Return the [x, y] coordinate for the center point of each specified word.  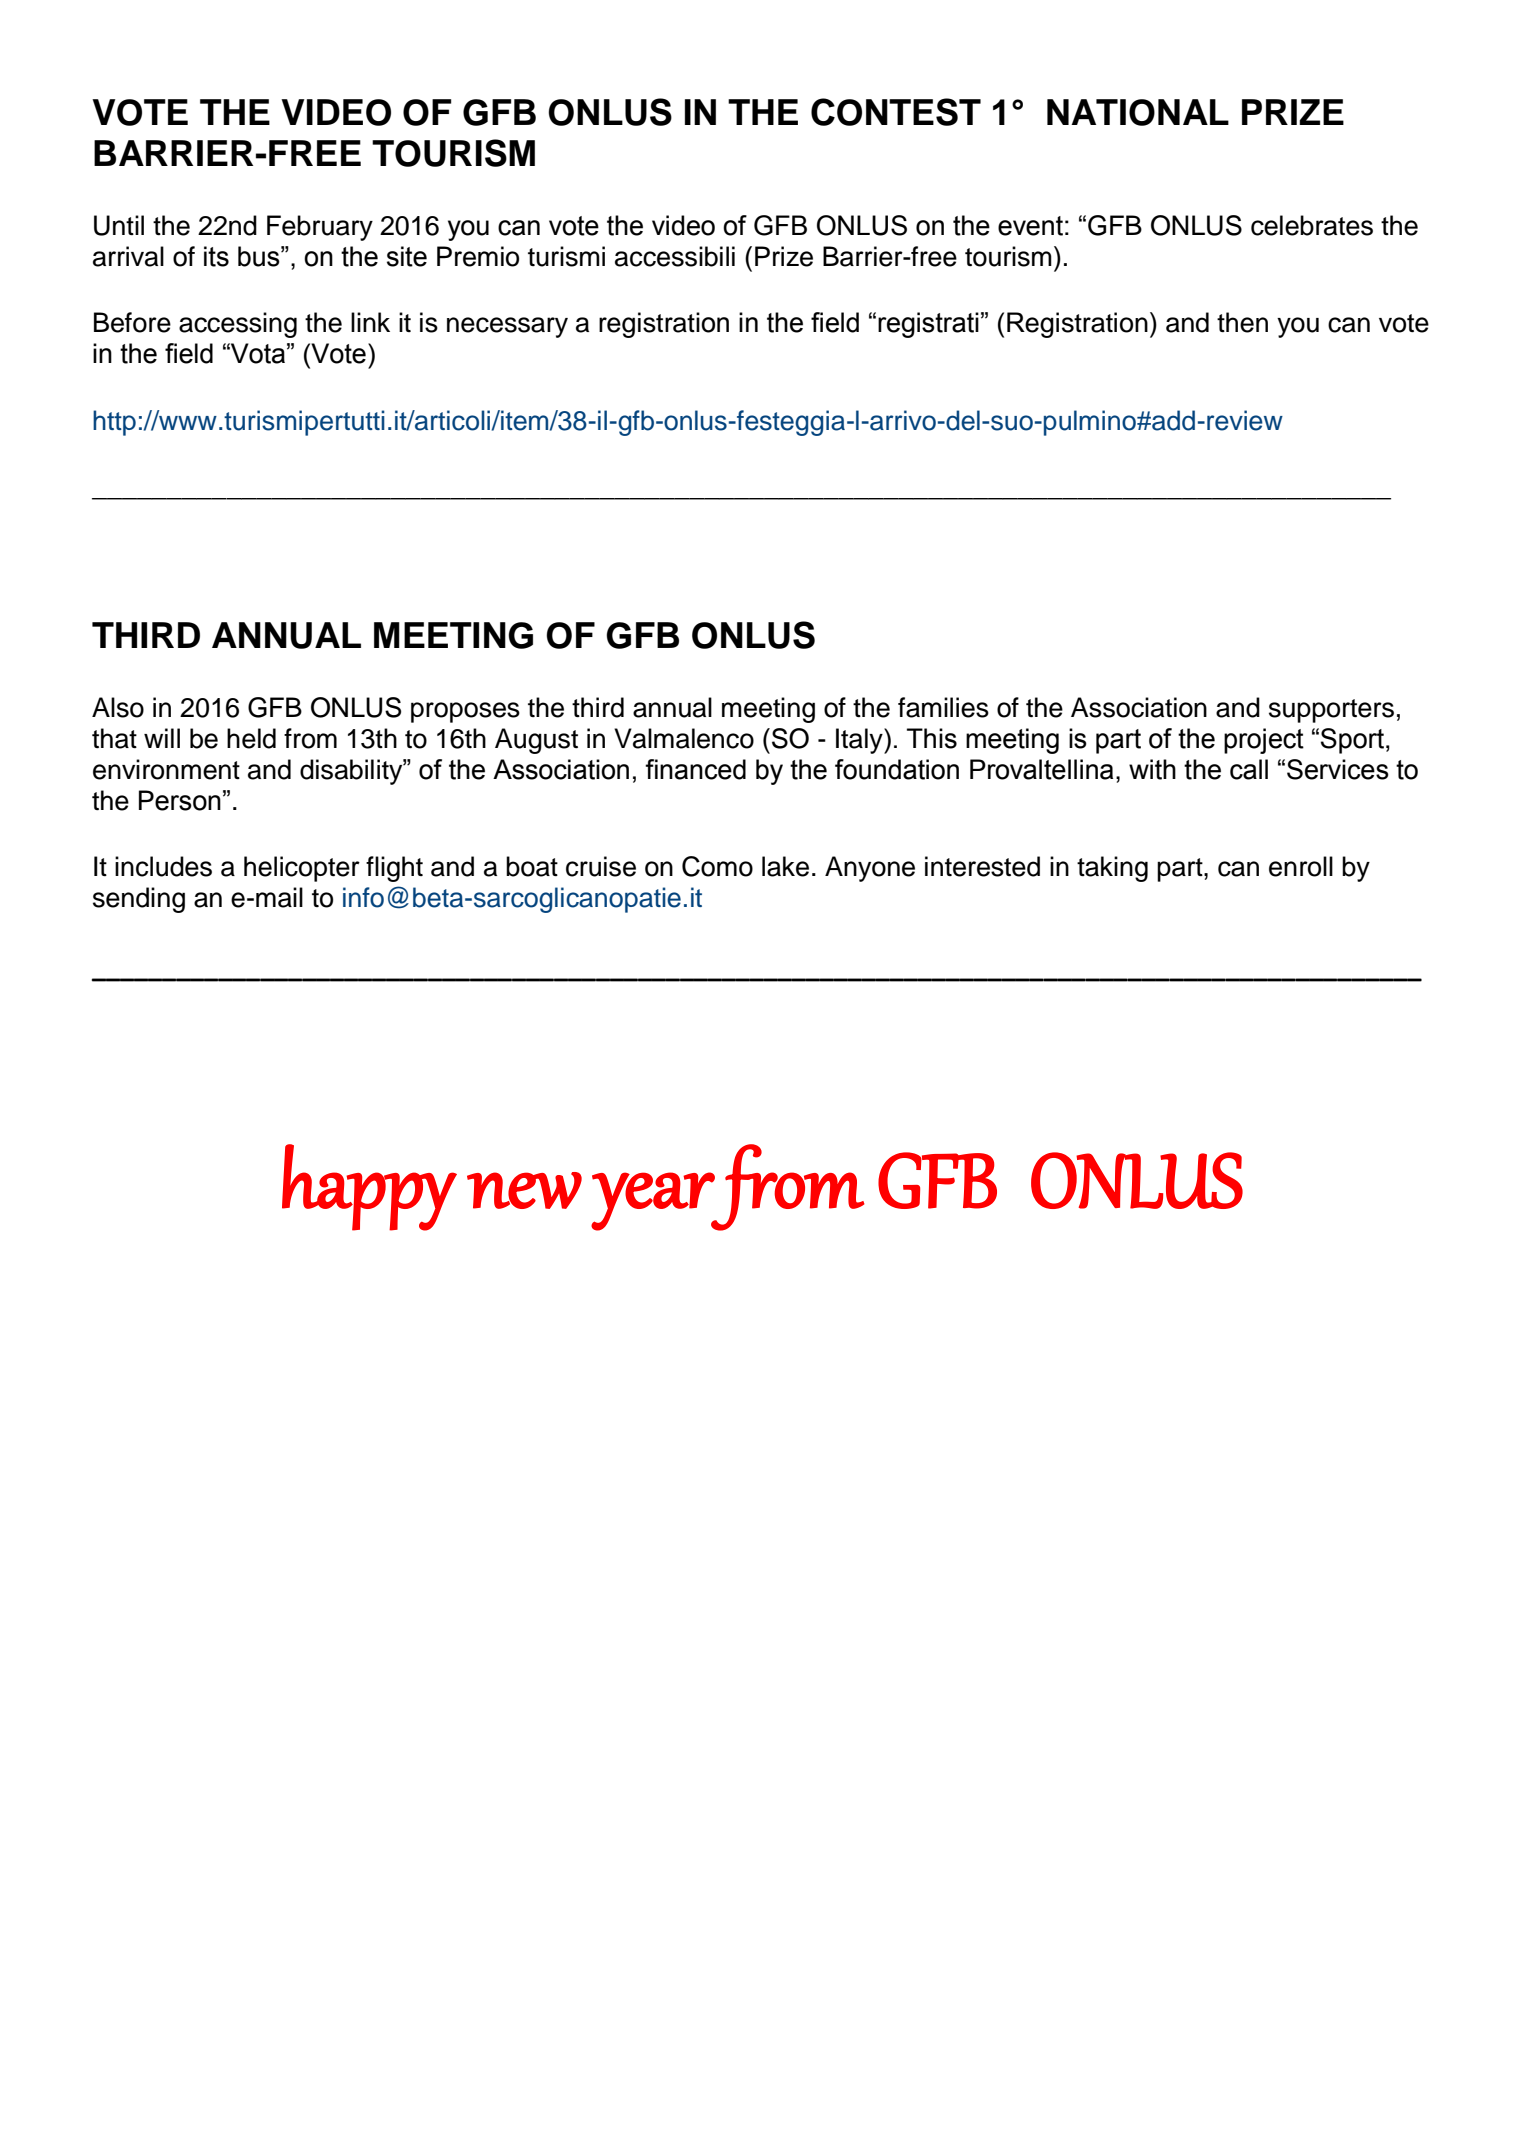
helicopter [302, 869]
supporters [1331, 711]
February [320, 228]
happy [369, 1187]
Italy [860, 741]
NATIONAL [1138, 112]
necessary [507, 327]
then [1242, 322]
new [524, 1190]
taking [1112, 869]
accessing [238, 325]
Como [717, 866]
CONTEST [896, 112]
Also [118, 707]
